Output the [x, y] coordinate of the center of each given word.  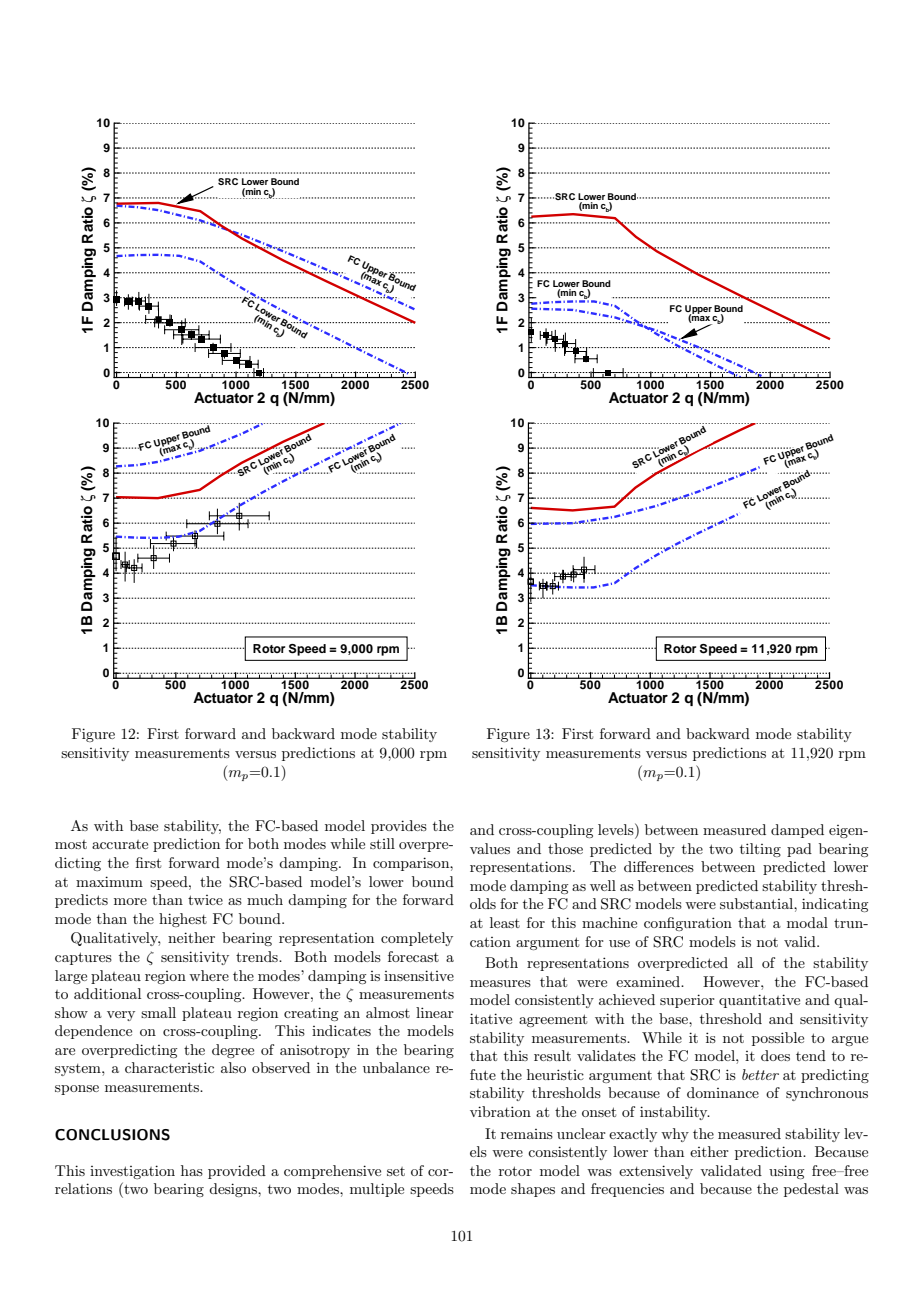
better [760, 1074]
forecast [413, 956]
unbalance [396, 1067]
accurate [120, 844]
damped [797, 831]
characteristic [169, 1067]
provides [399, 827]
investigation [132, 1172]
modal [807, 922]
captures [83, 958]
